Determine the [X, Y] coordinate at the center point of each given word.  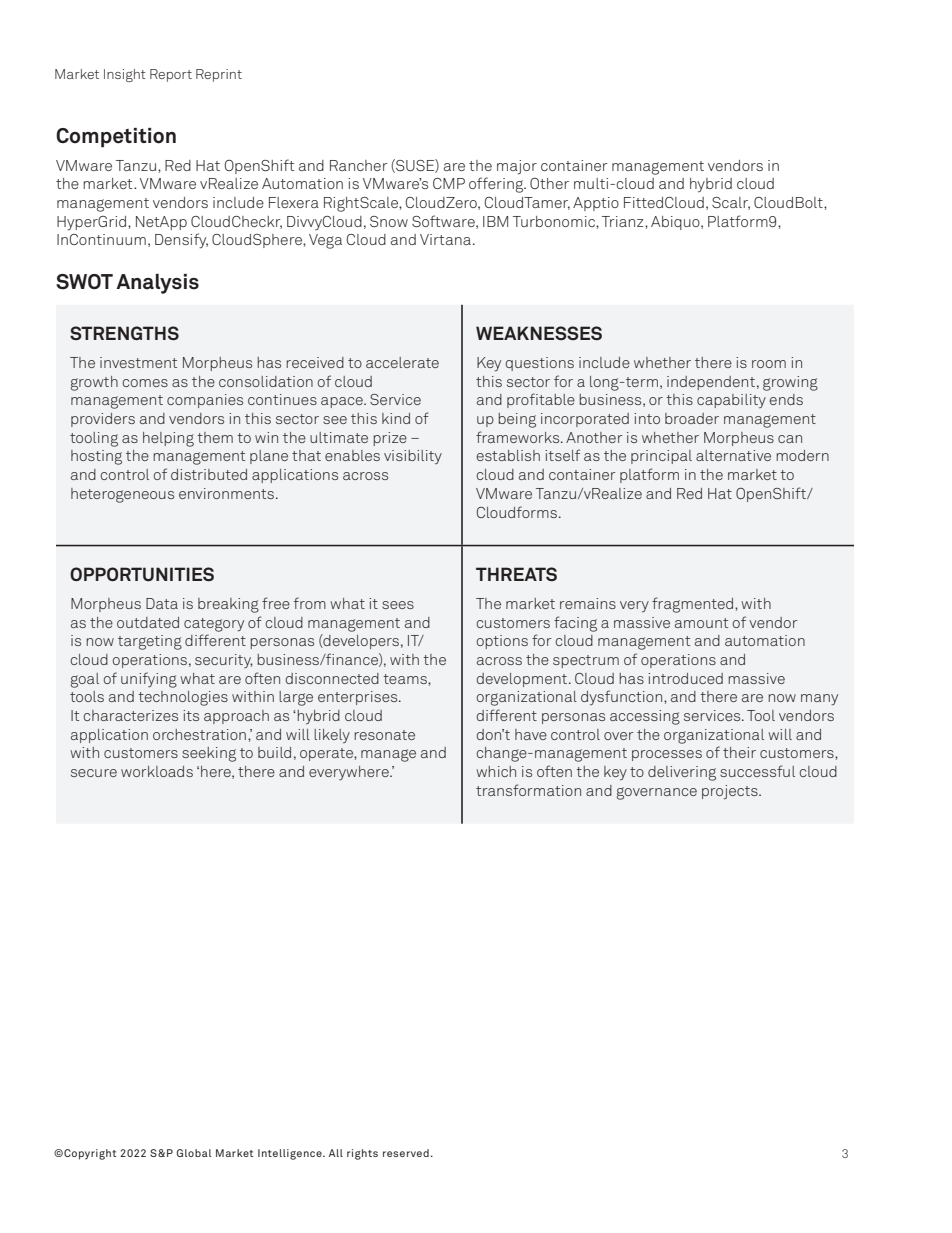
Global [194, 1153]
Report [171, 75]
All [336, 1153]
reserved [406, 1153]
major [517, 167]
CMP [449, 183]
